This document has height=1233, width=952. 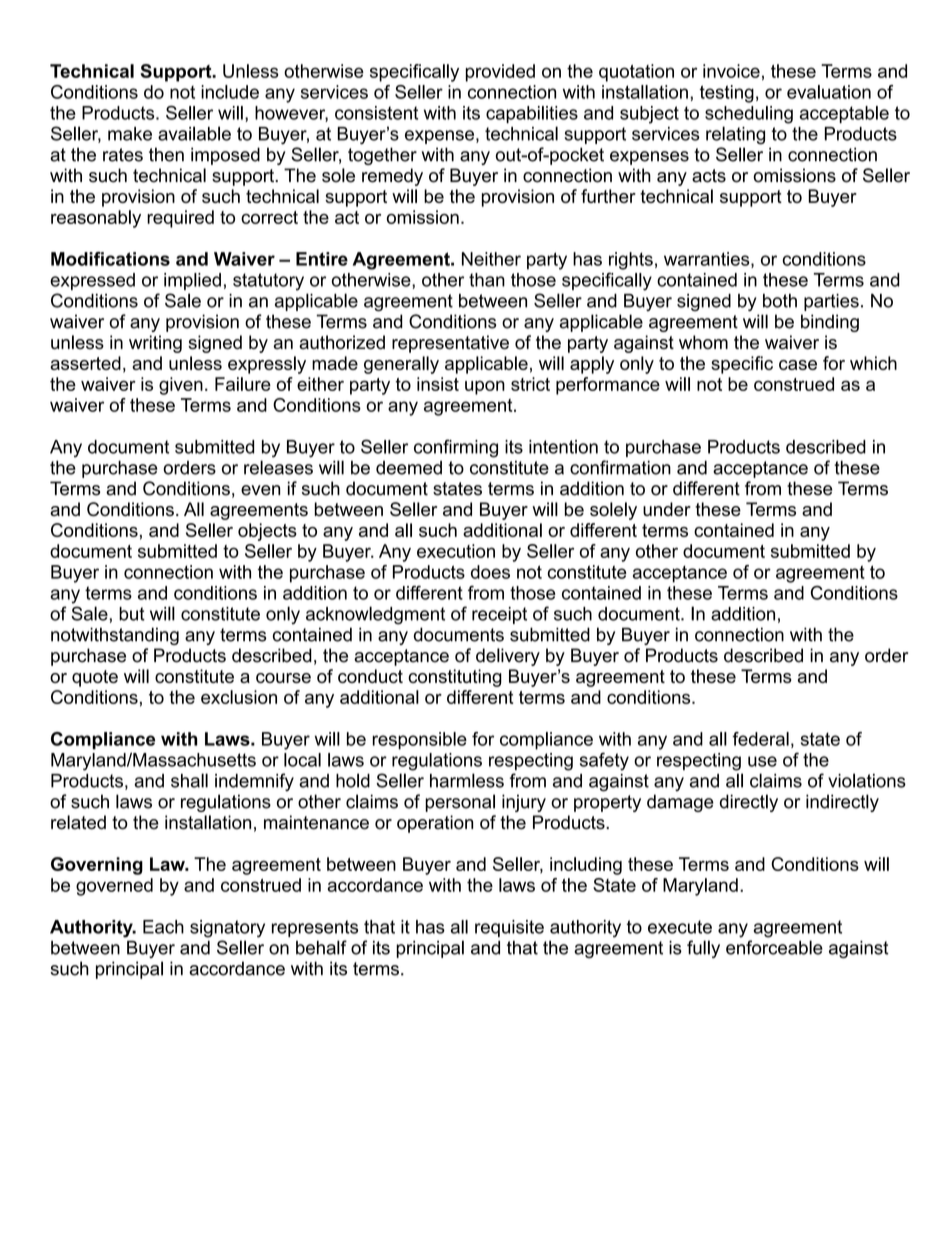 I want to click on include, so click(x=230, y=92).
